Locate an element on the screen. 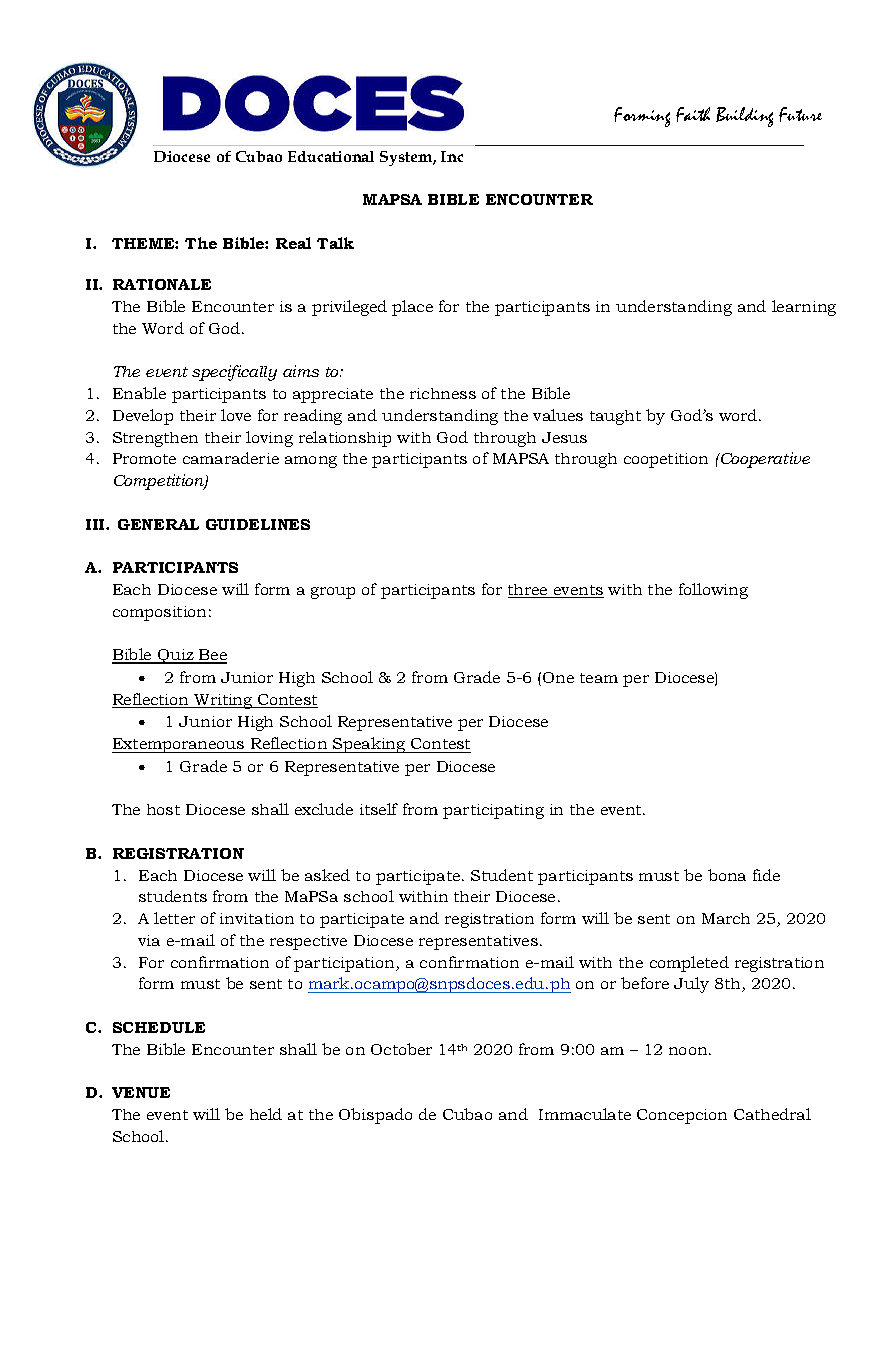 This screenshot has height=1371, width=896. participating is located at coordinates (493, 811).
